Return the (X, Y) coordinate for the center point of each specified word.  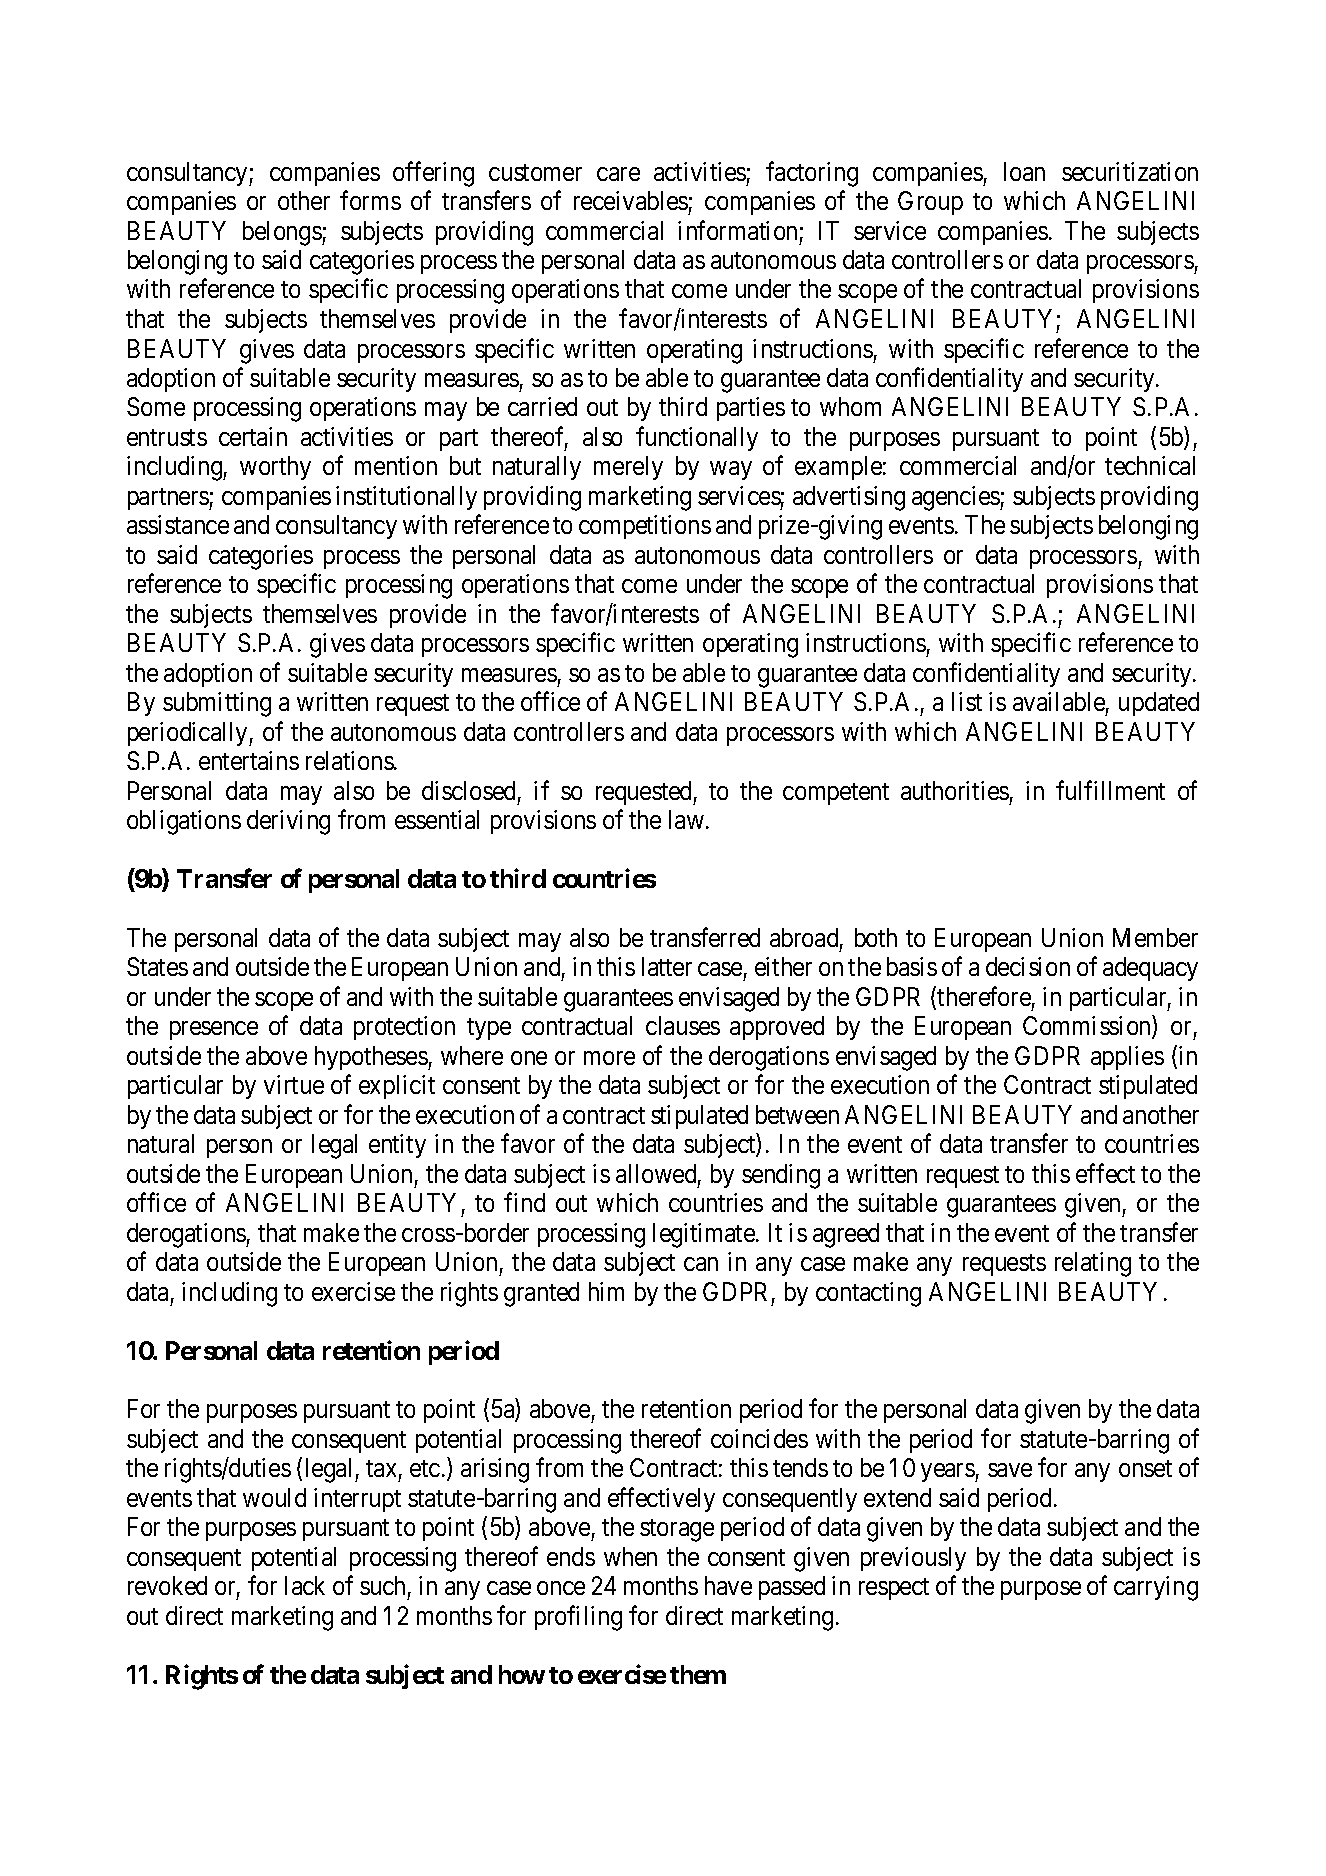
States (157, 966)
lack (305, 1585)
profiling (578, 1618)
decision (1028, 966)
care (618, 174)
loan (1024, 171)
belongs (283, 233)
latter (667, 966)
